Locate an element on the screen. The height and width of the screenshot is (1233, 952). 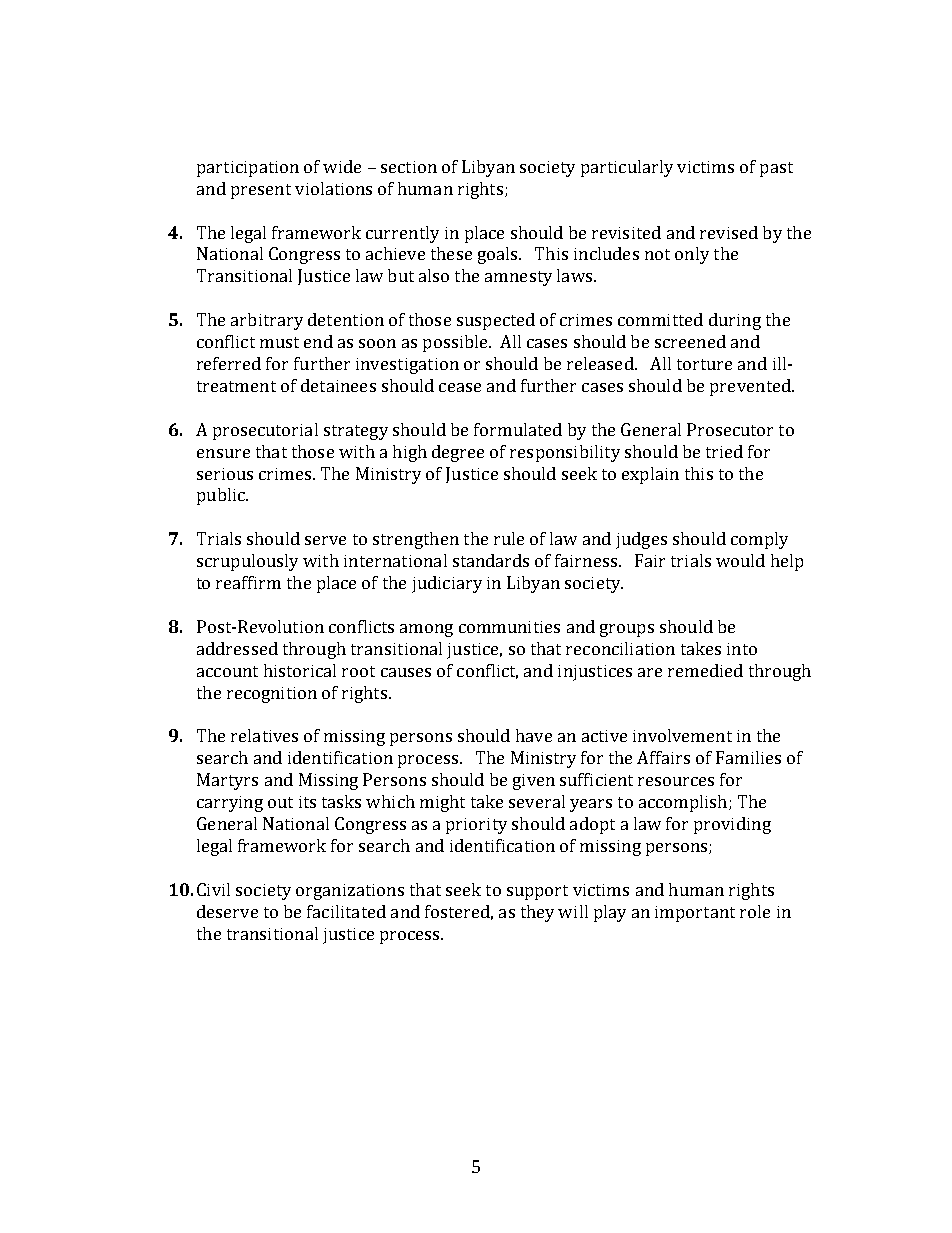
remedied is located at coordinates (705, 670).
